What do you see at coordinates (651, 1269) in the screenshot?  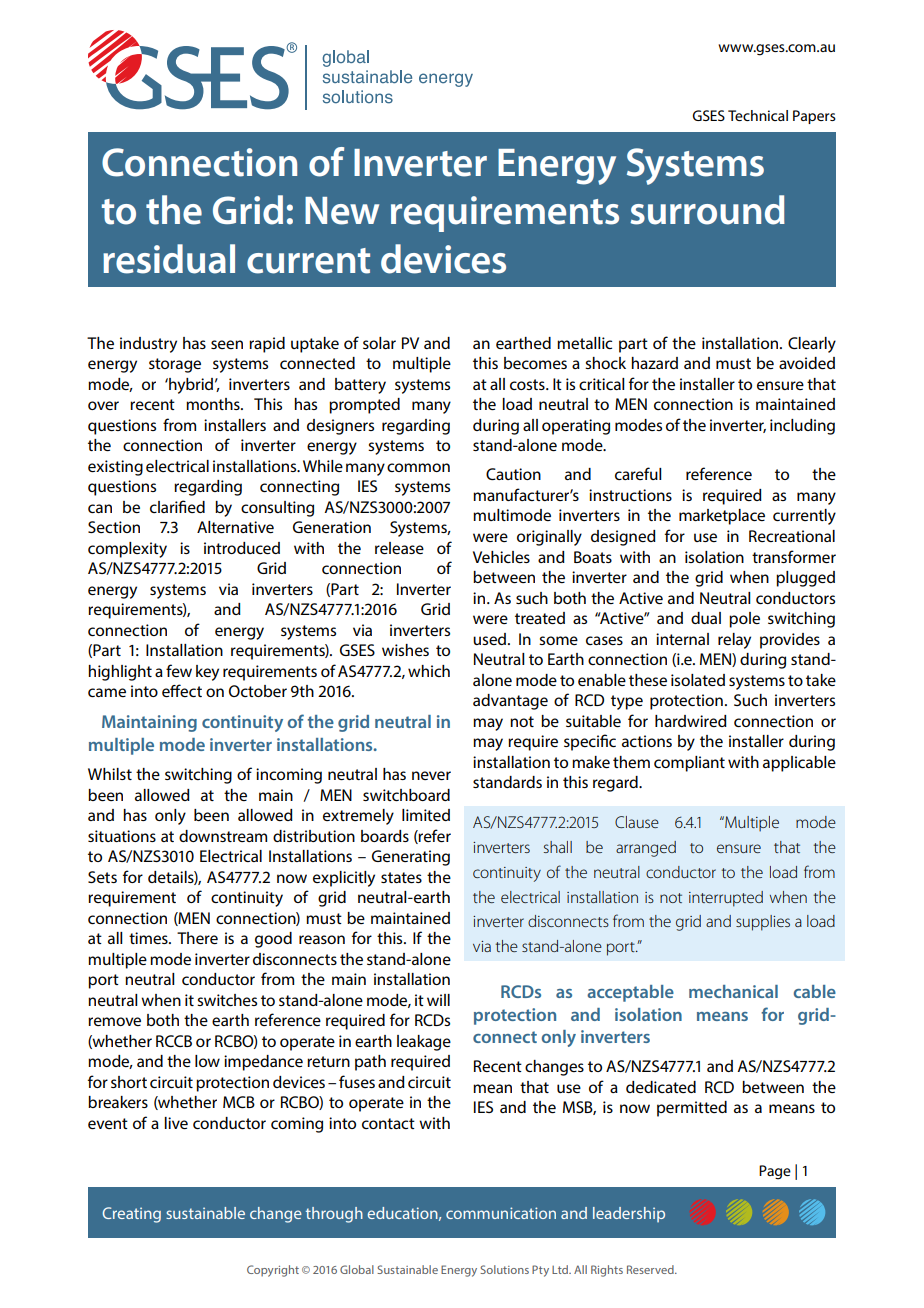 I see `Reserved` at bounding box center [651, 1269].
